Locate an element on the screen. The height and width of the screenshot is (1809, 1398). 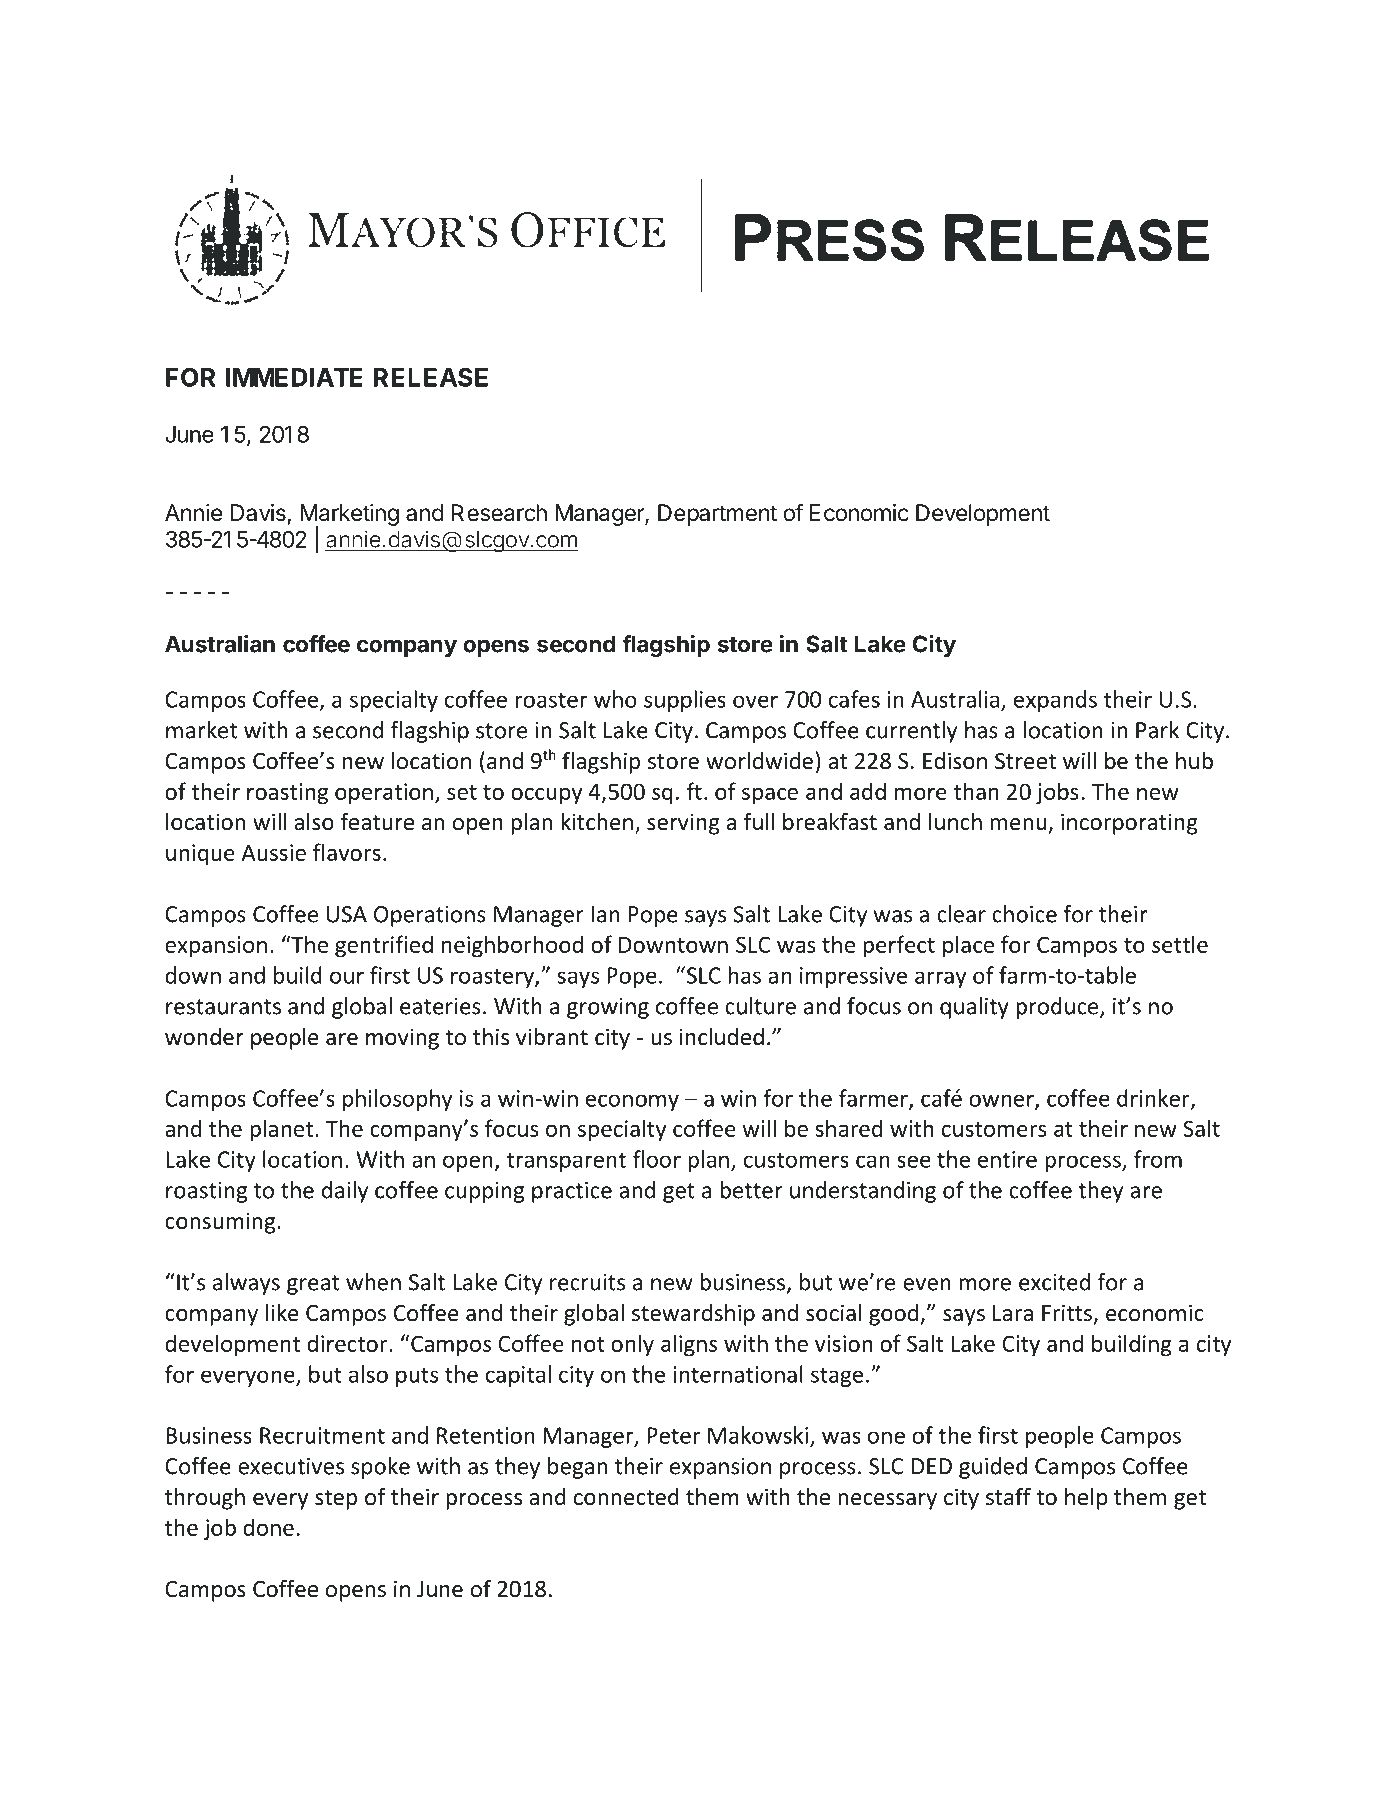
step is located at coordinates (336, 1500).
